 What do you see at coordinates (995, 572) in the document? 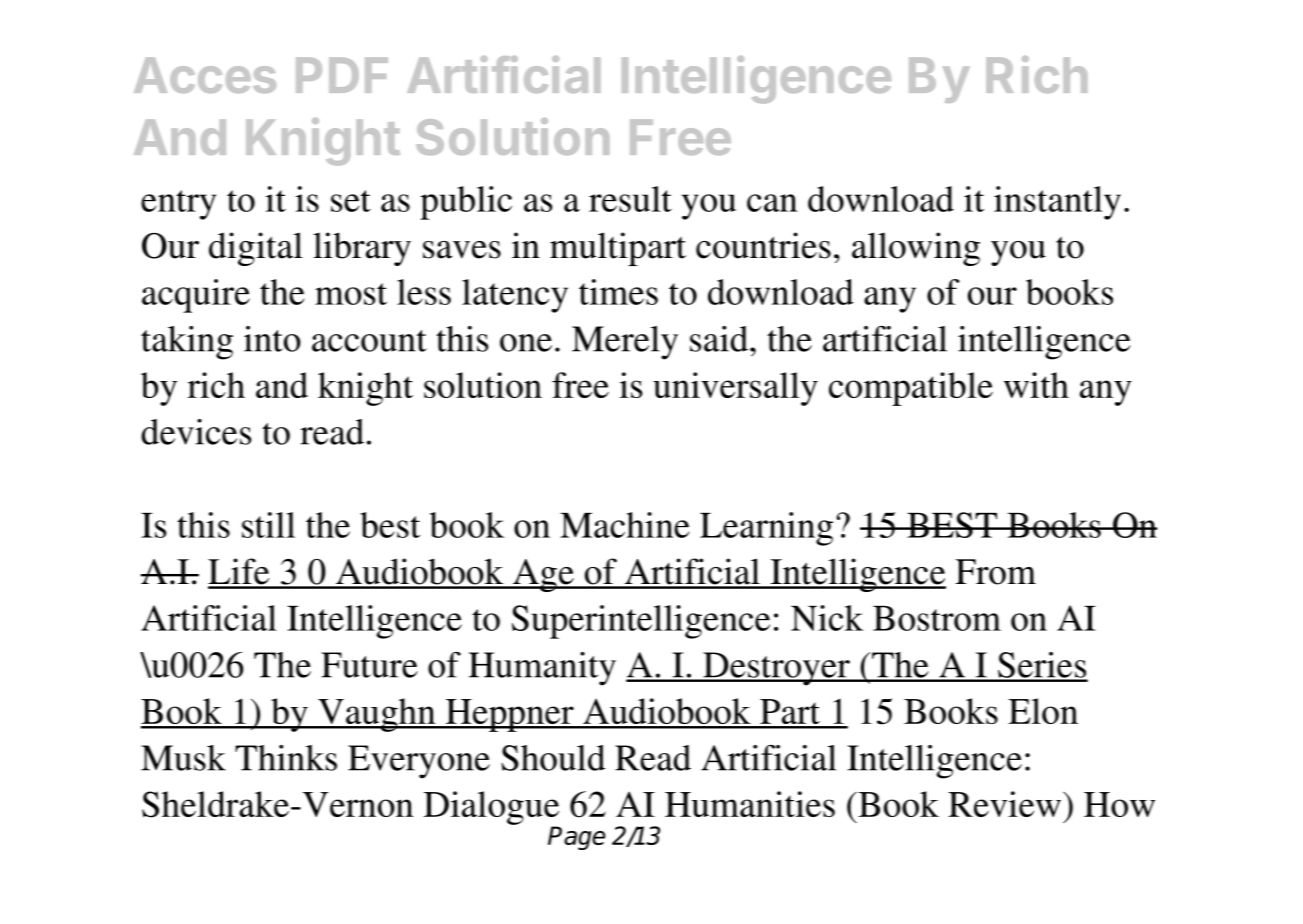
I see `From` at bounding box center [995, 572].
